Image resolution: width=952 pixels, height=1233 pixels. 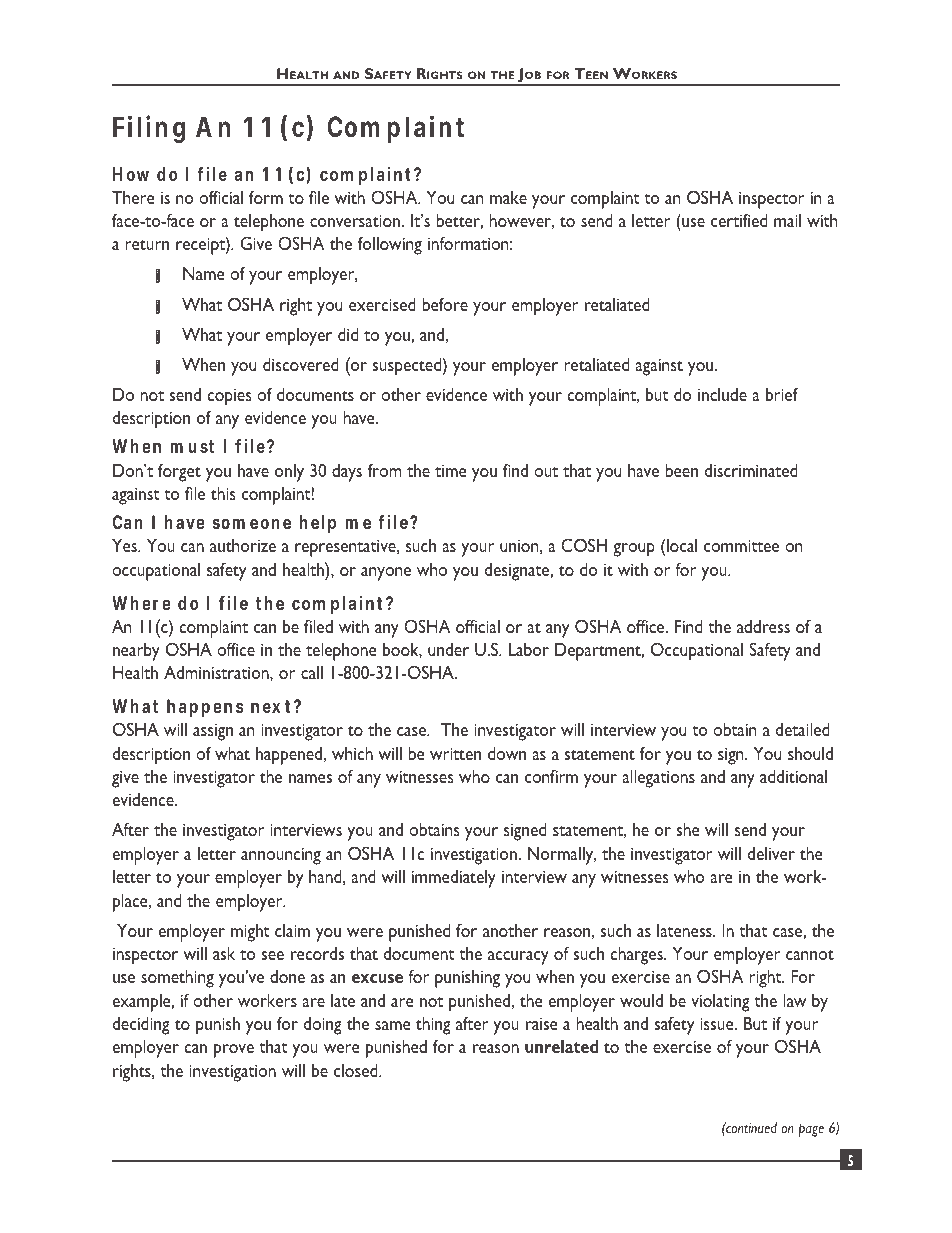 I want to click on copies, so click(x=229, y=397).
